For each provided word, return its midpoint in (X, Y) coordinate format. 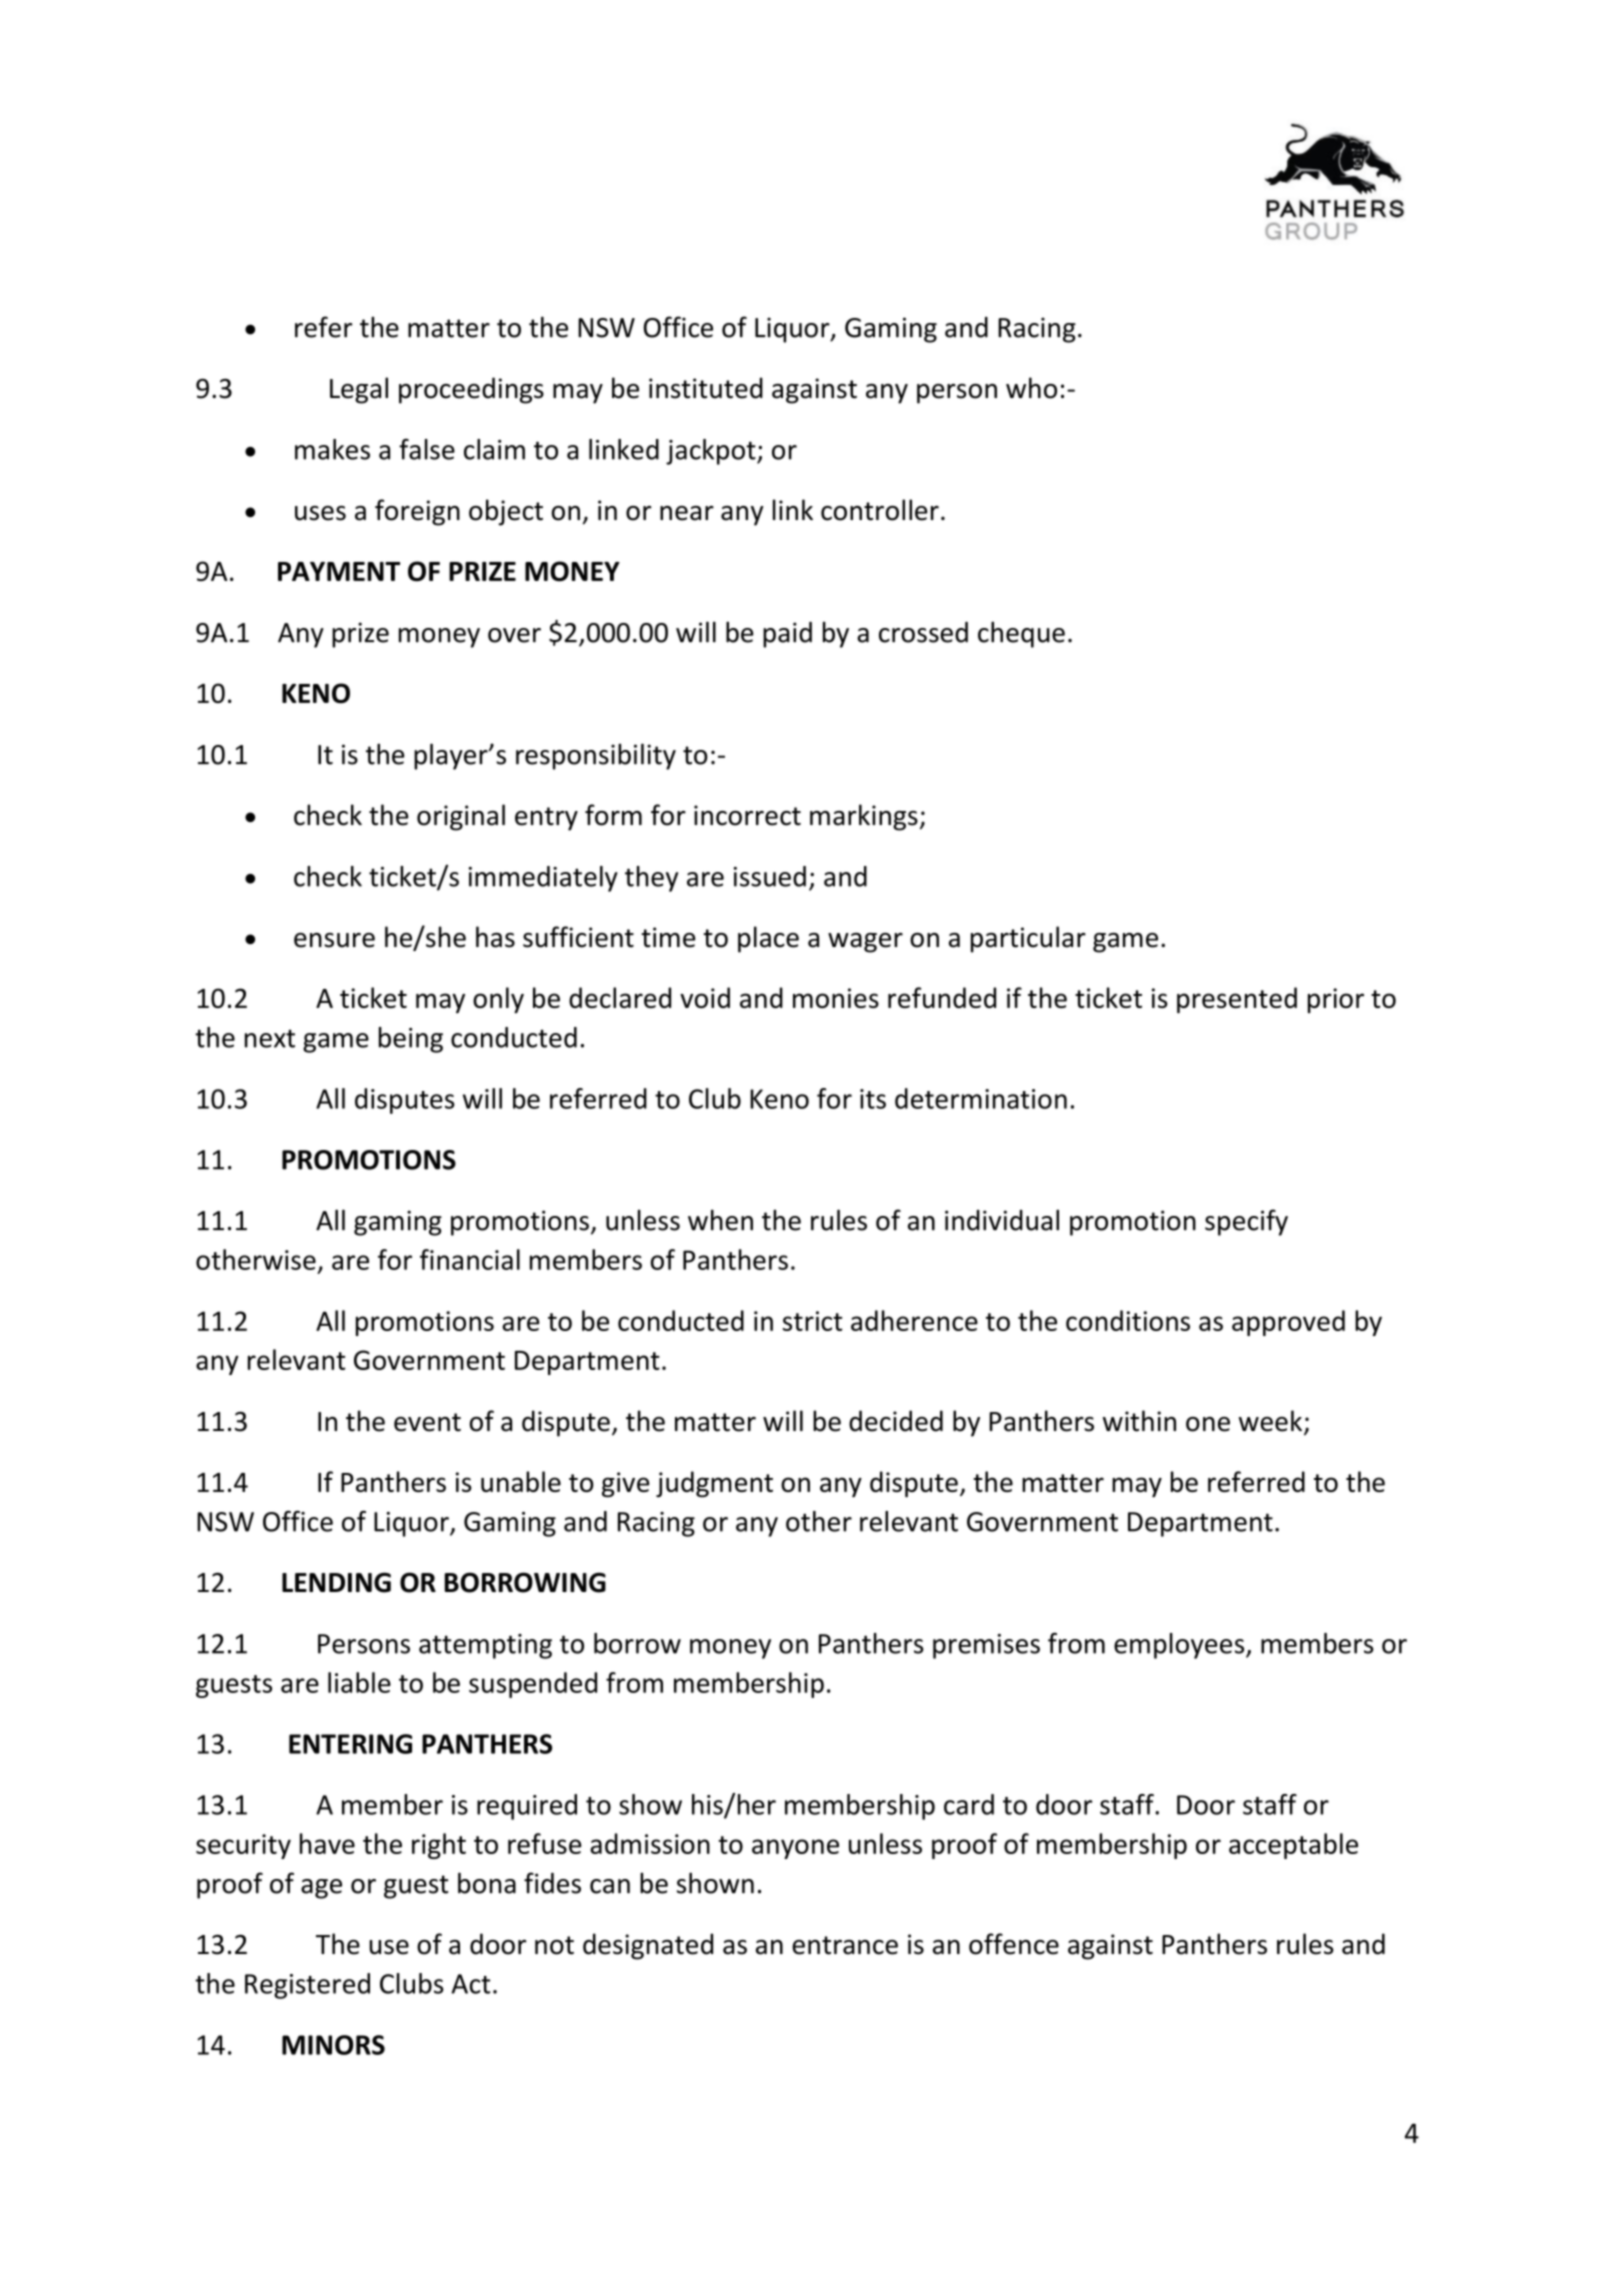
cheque (1021, 634)
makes (332, 449)
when (720, 1220)
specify (1246, 1222)
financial (470, 1259)
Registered (307, 1986)
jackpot (712, 452)
